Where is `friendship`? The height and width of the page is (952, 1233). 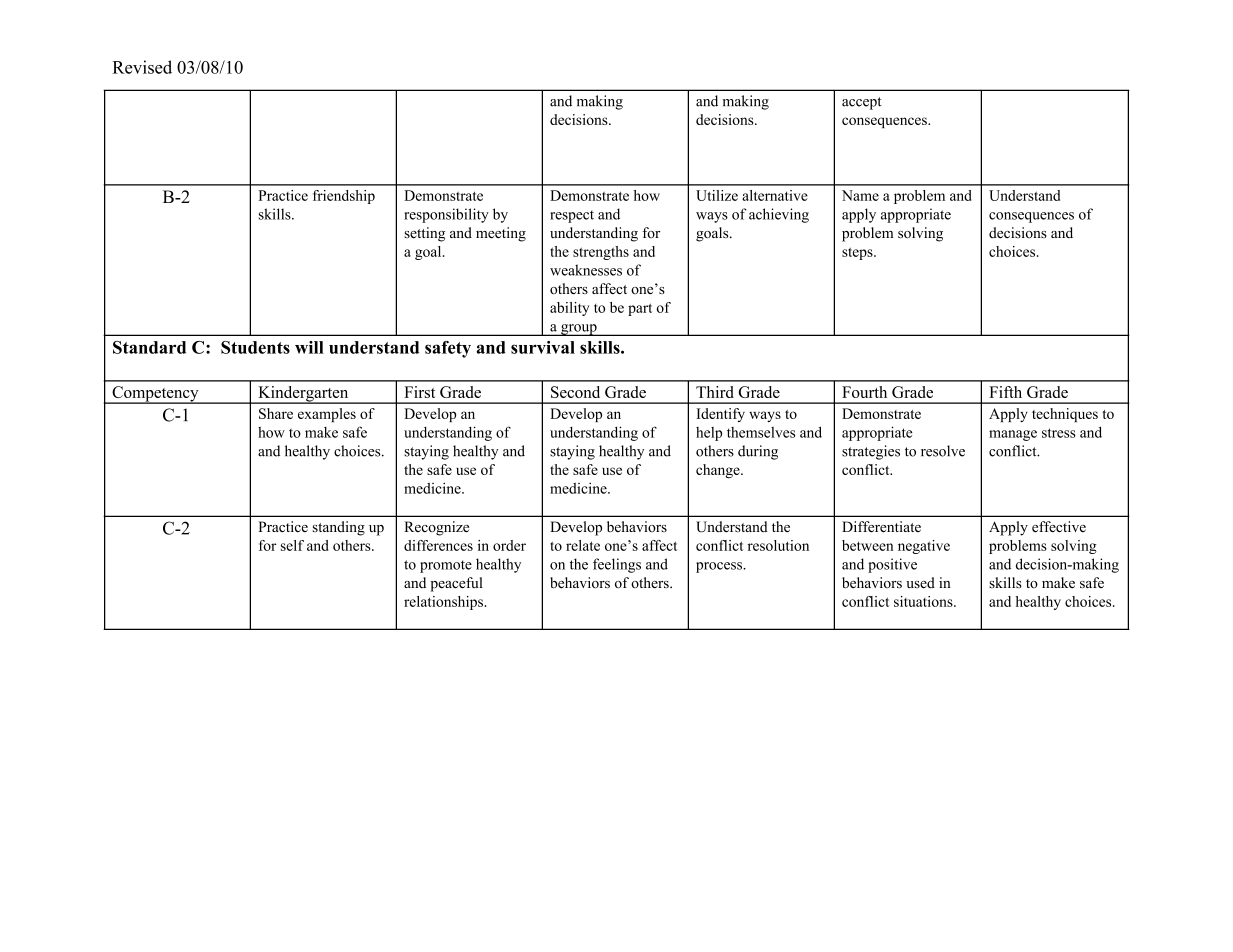 friendship is located at coordinates (344, 197).
